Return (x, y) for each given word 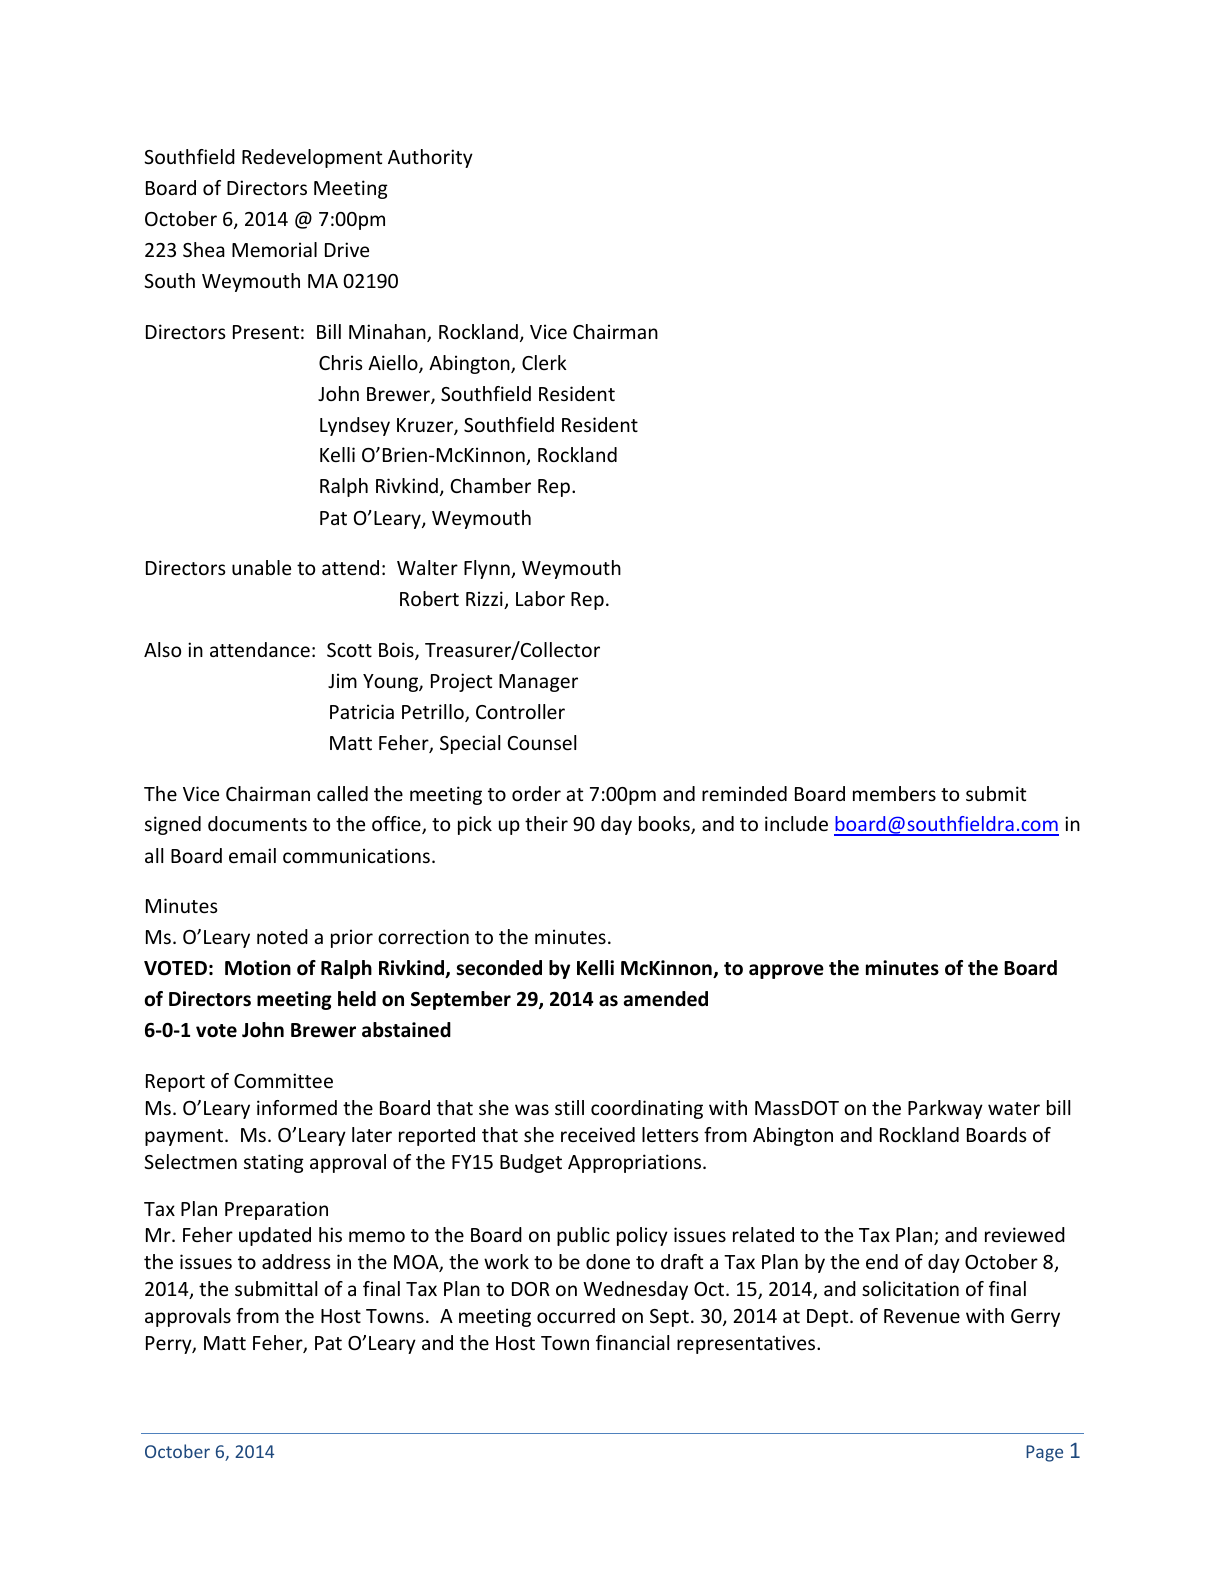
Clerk (544, 362)
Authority (430, 158)
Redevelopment (312, 158)
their (546, 823)
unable (261, 567)
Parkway (945, 1109)
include (796, 823)
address (296, 1261)
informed (297, 1107)
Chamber (491, 485)
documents (257, 823)
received (598, 1134)
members (894, 793)
